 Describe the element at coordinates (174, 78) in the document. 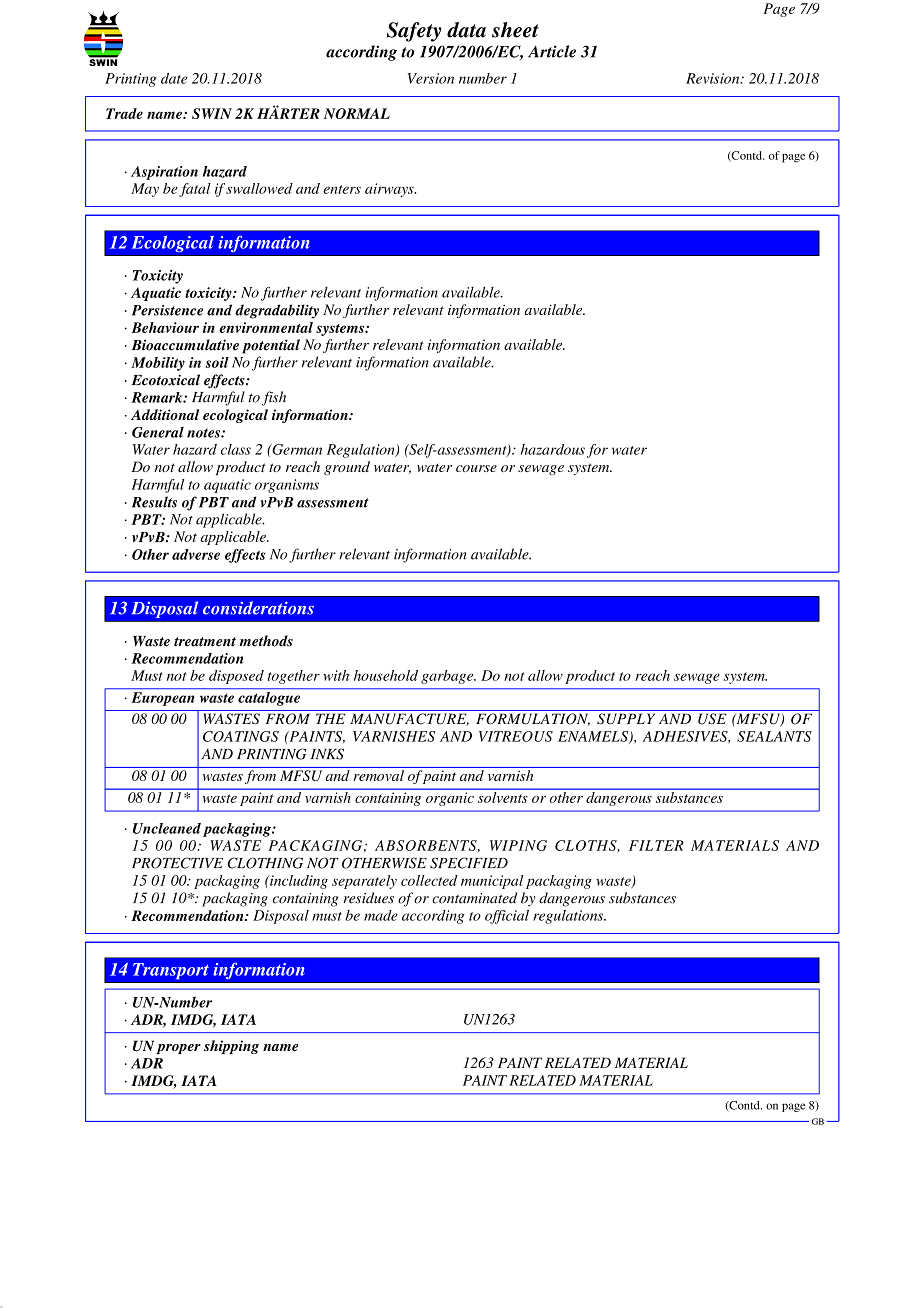

I see `date` at that location.
